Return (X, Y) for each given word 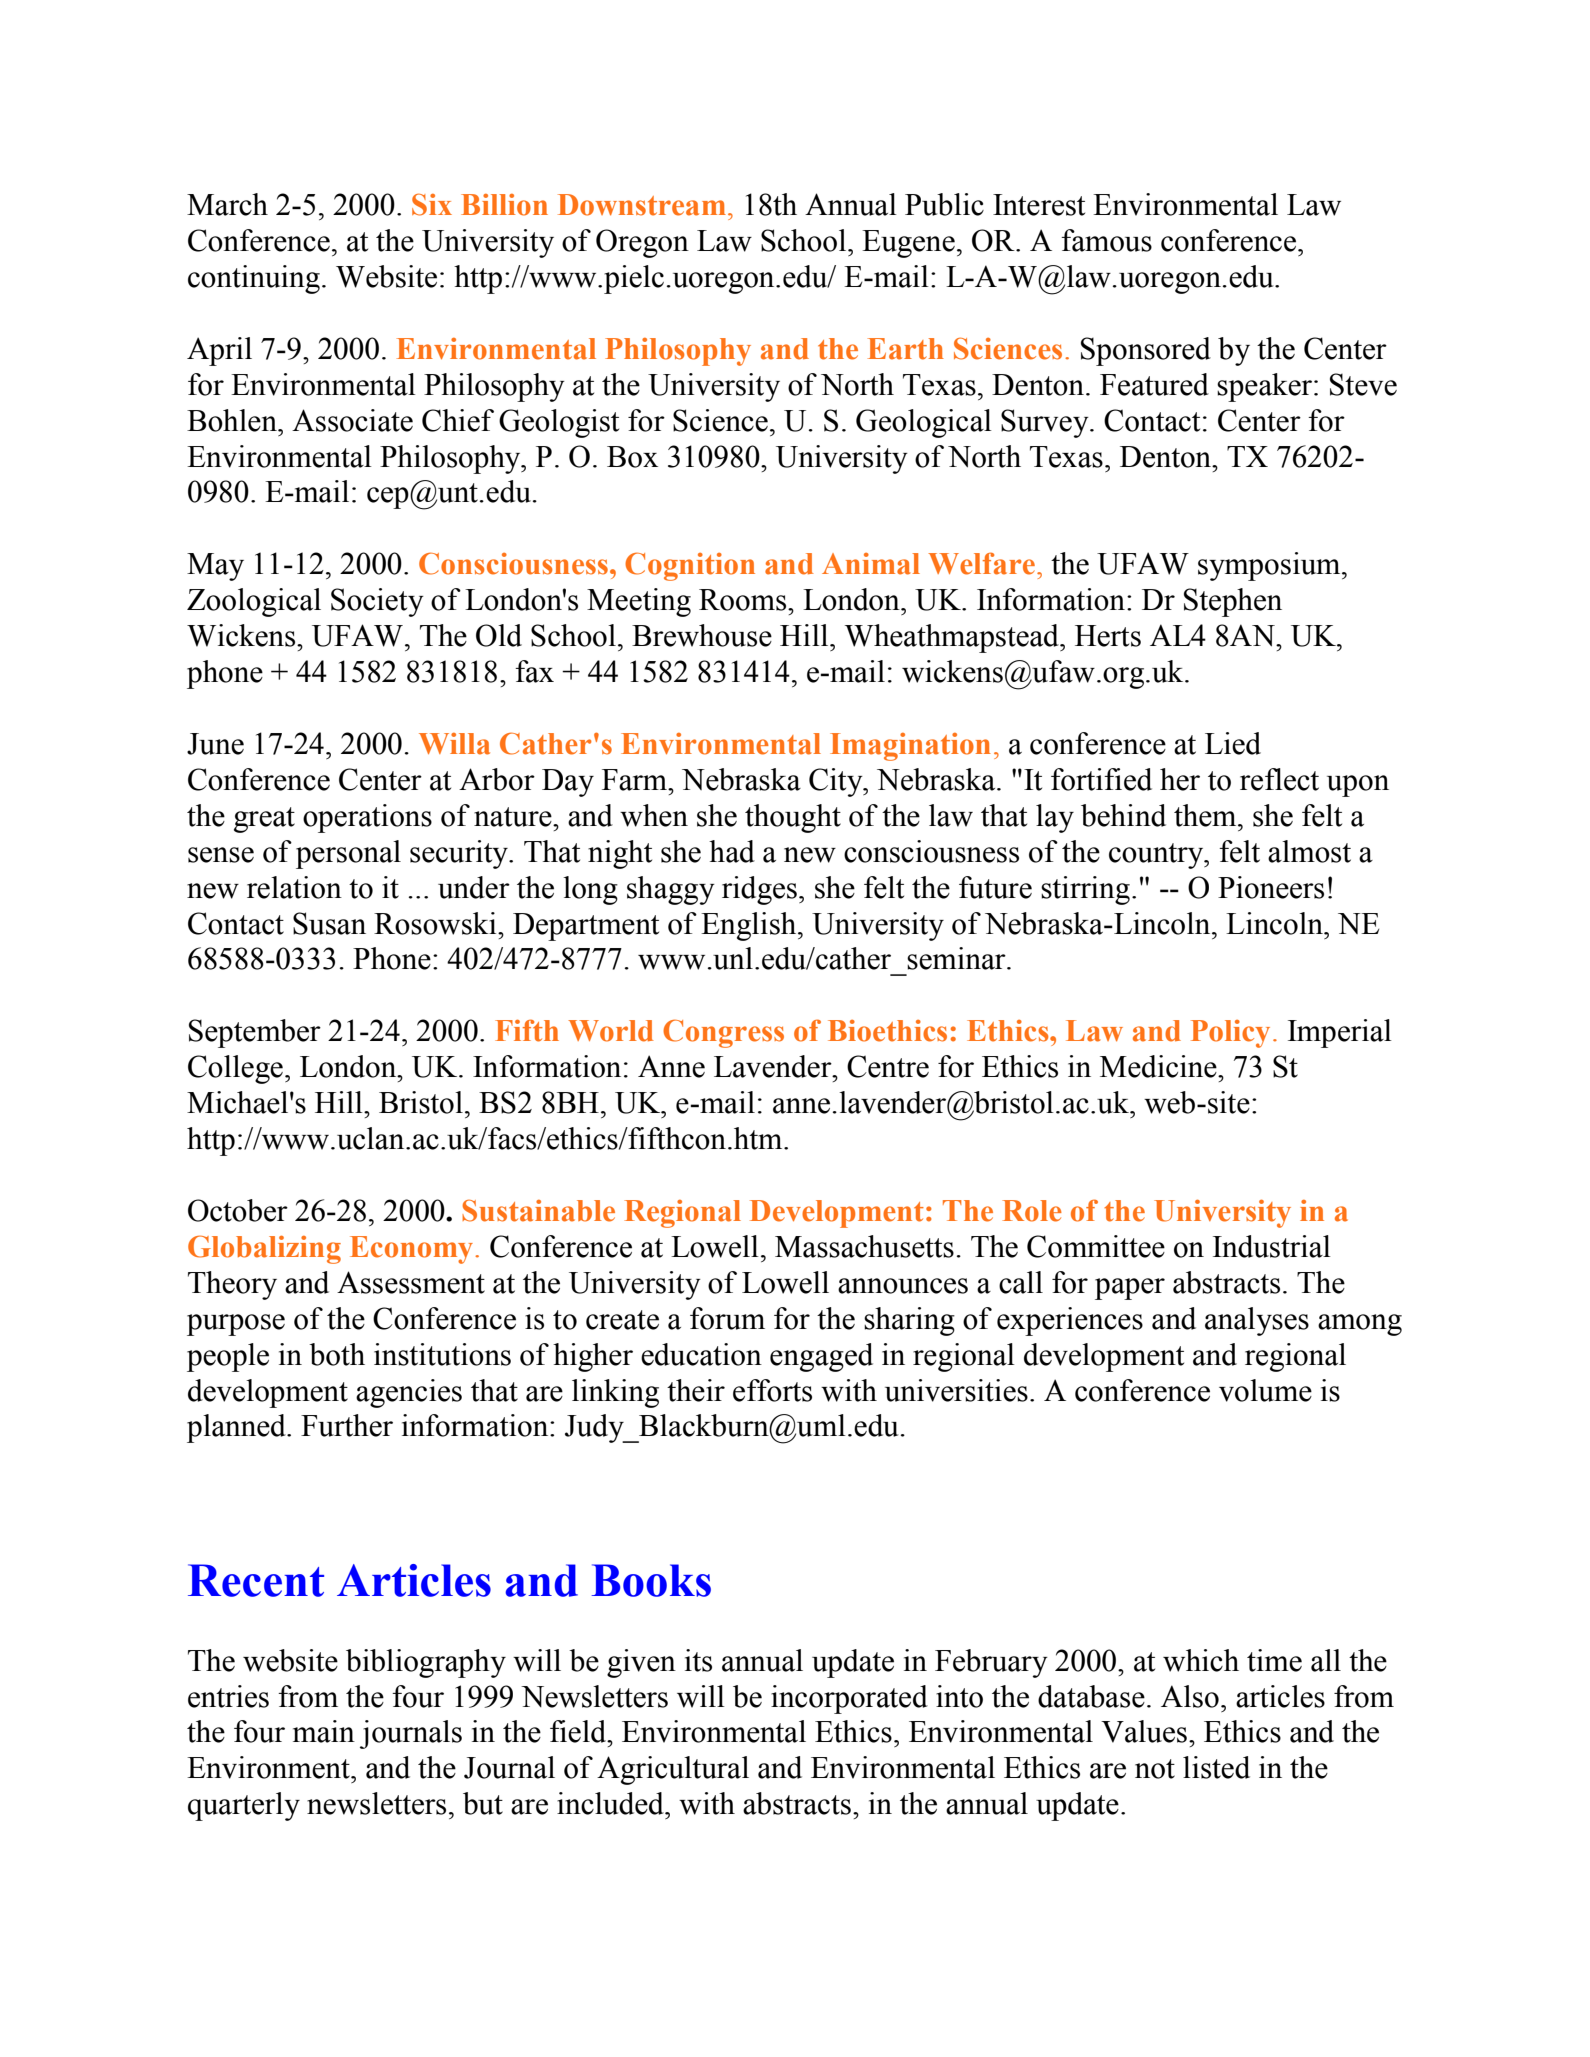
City (837, 782)
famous (1106, 240)
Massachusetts (864, 1246)
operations (367, 818)
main (324, 1731)
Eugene (908, 244)
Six (432, 204)
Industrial (1272, 1246)
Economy (413, 1250)
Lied (1233, 743)
